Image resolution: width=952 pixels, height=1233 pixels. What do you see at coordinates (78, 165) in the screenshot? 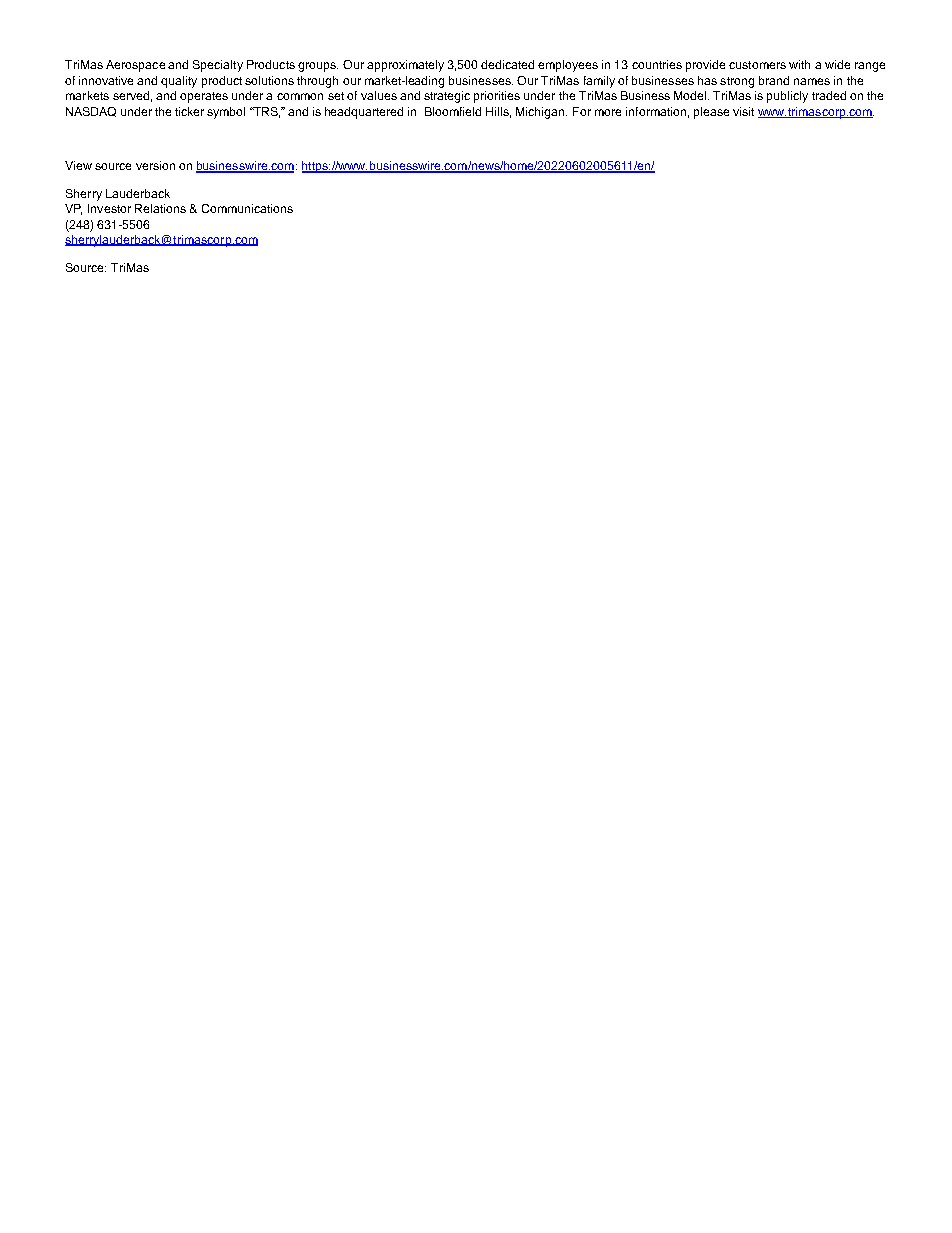
I see `View` at bounding box center [78, 165].
